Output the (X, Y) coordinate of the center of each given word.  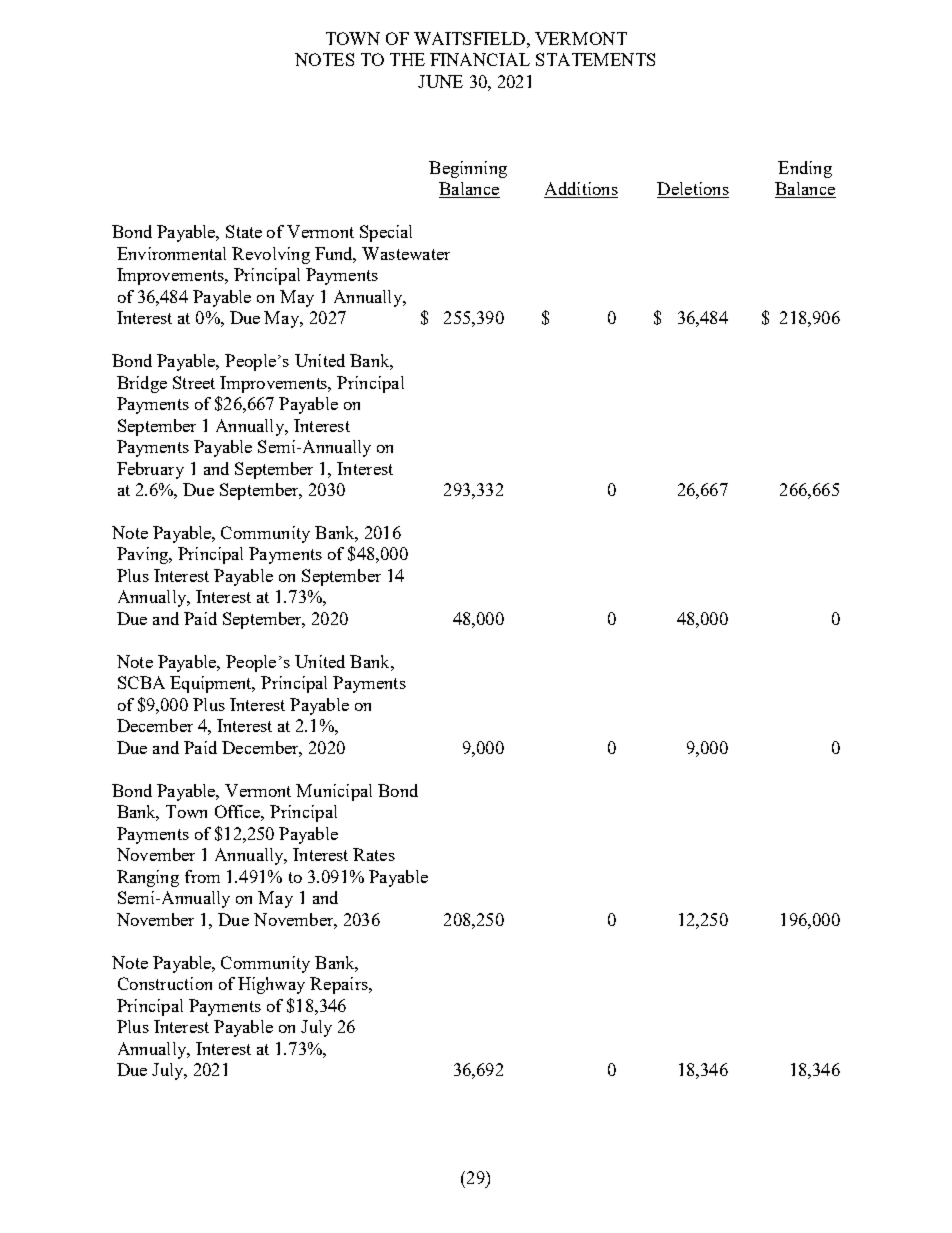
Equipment (212, 684)
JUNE (440, 81)
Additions (581, 190)
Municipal (334, 792)
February (150, 470)
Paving (144, 555)
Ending (805, 169)
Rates (374, 854)
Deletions (693, 190)
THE (407, 59)
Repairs (340, 985)
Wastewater (406, 253)
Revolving (271, 255)
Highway (271, 985)
